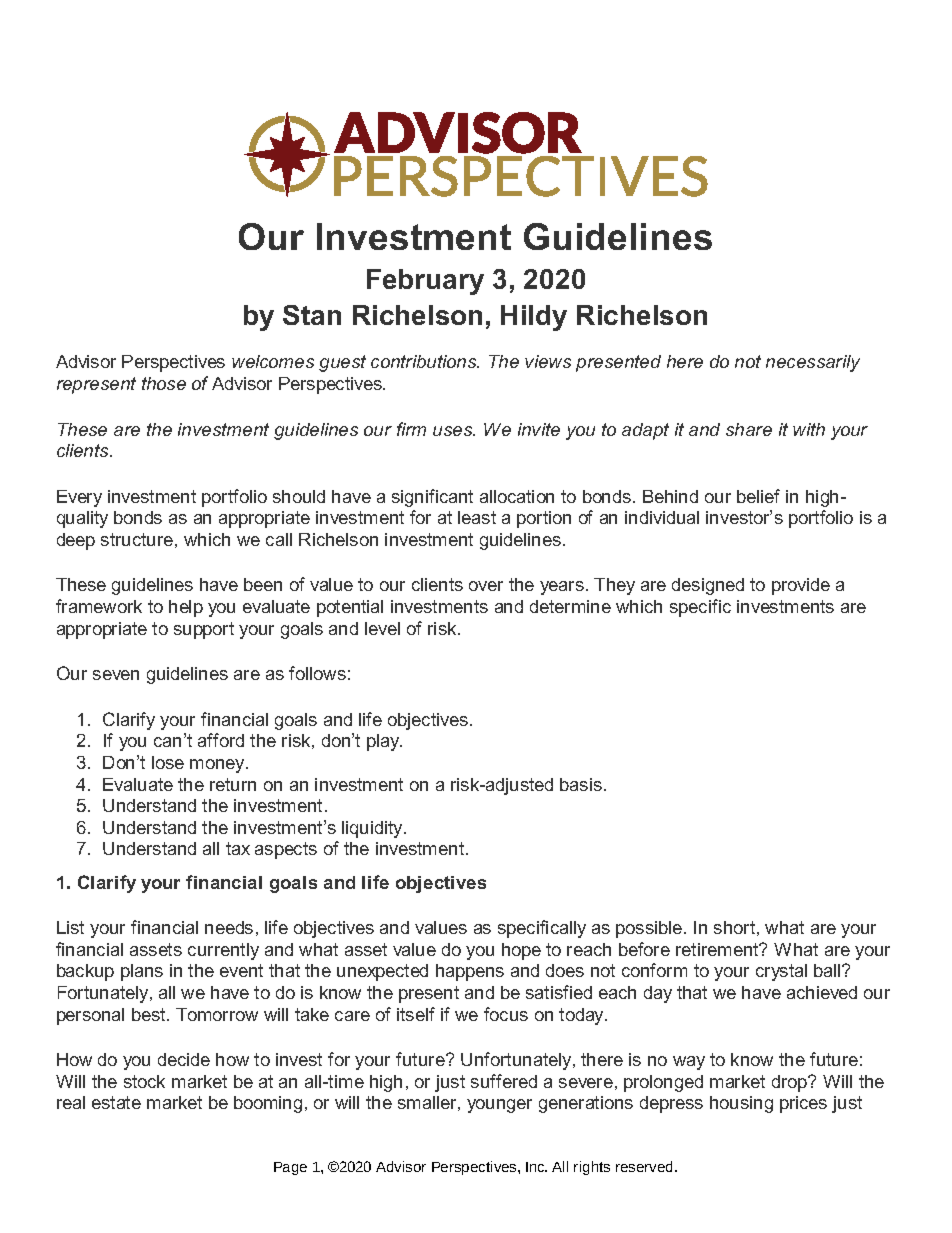 The height and width of the document is (1233, 952). Describe the element at coordinates (168, 762) in the document. I see `lose` at that location.
